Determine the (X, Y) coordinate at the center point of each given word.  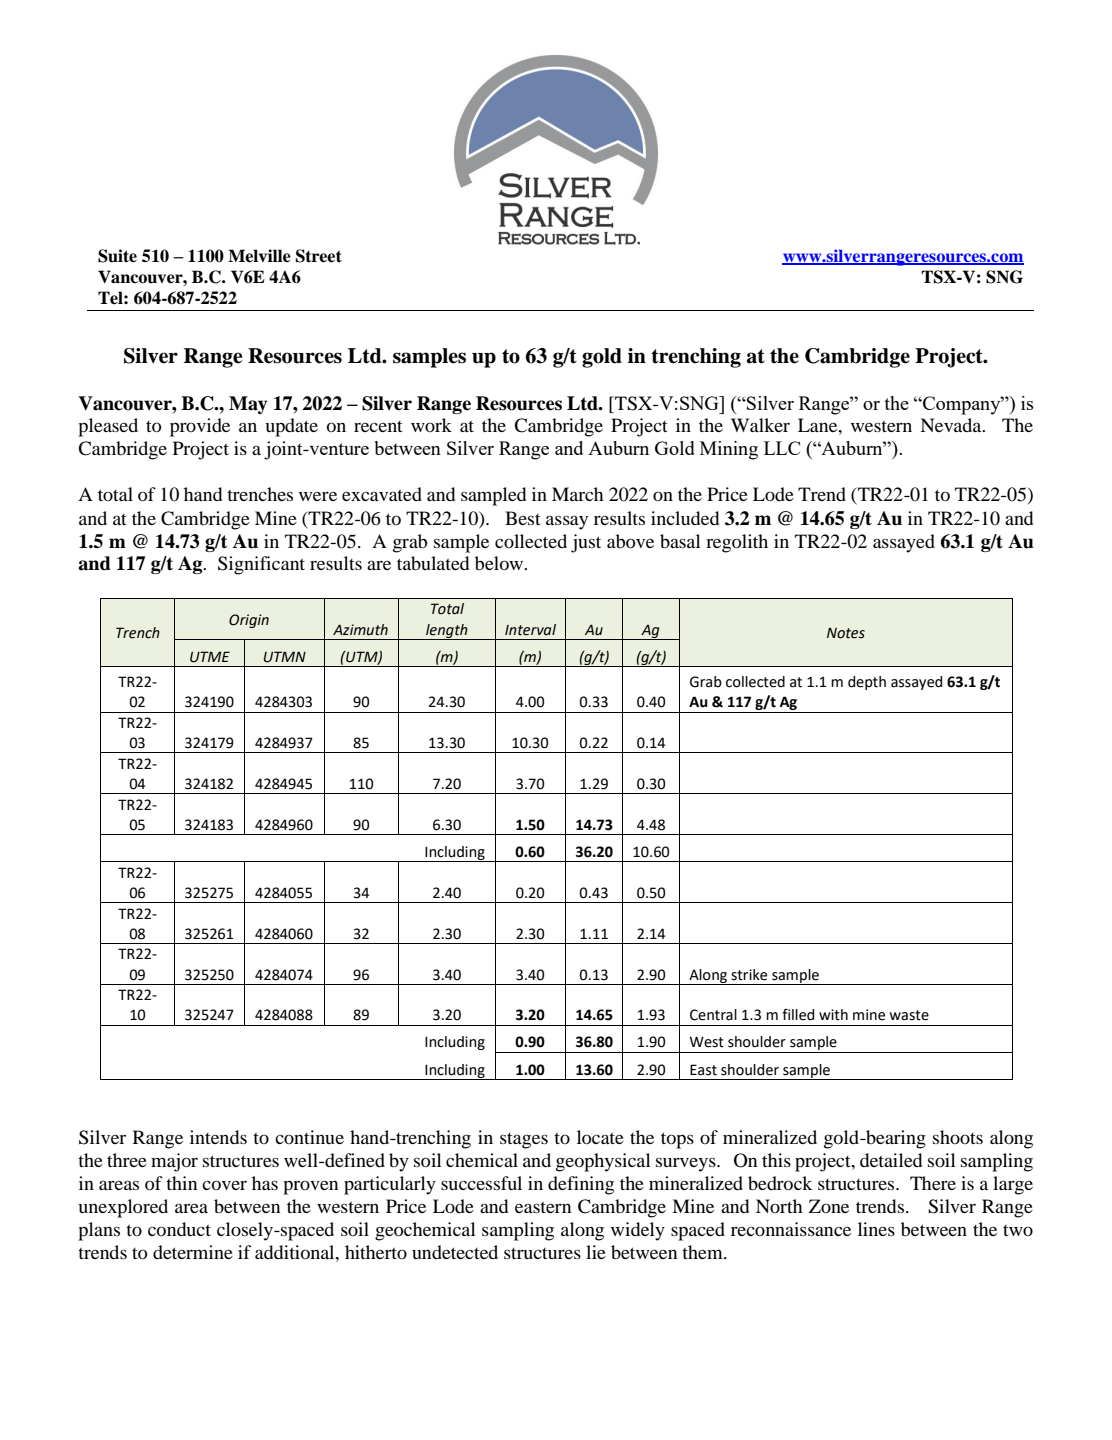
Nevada (952, 425)
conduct (179, 1229)
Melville (259, 256)
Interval (530, 630)
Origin (249, 621)
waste (909, 1015)
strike (749, 975)
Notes (846, 633)
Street (319, 256)
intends (218, 1137)
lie (596, 1252)
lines (876, 1229)
